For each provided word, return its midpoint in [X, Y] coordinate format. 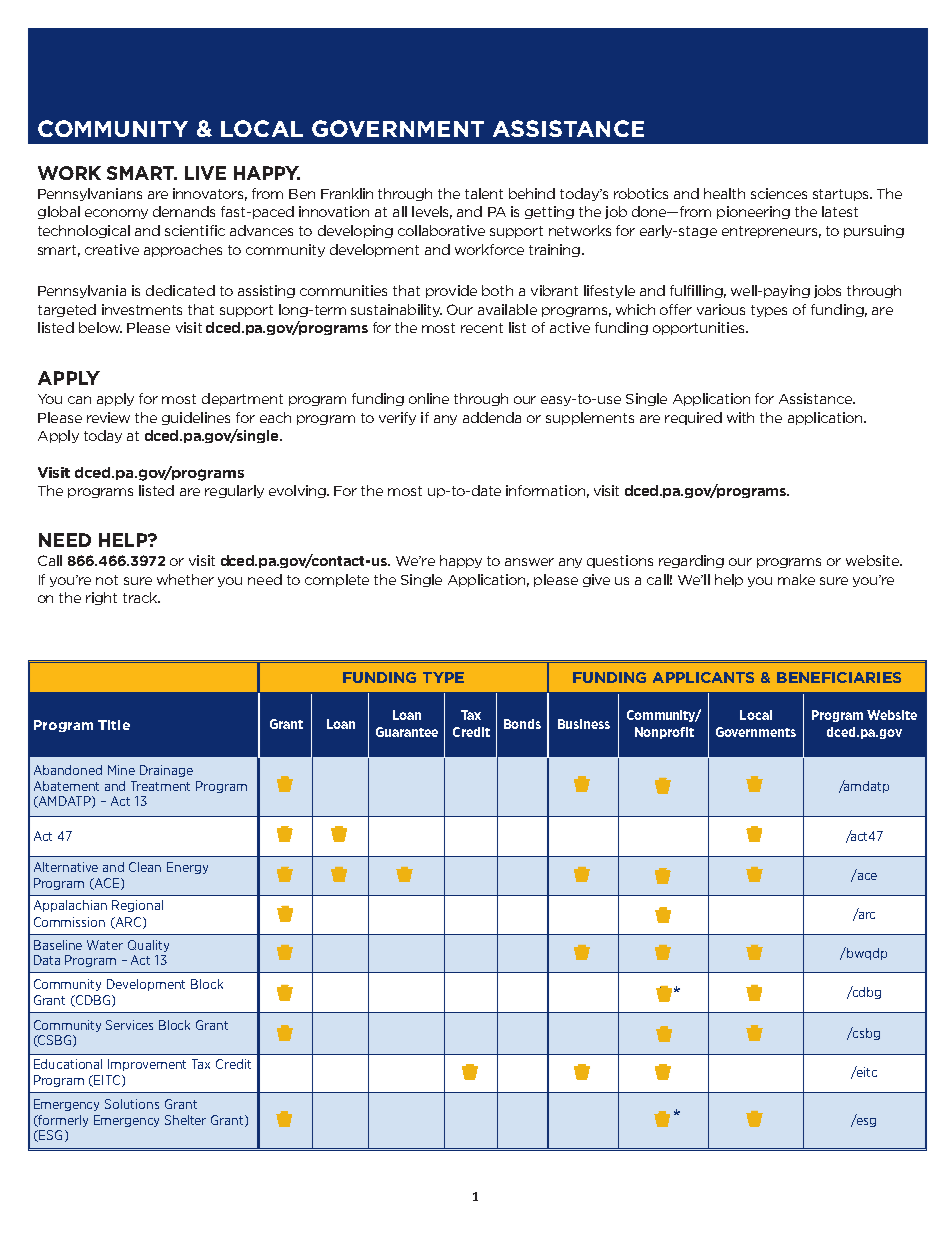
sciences [779, 193]
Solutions [132, 1104]
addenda [492, 417]
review [108, 417]
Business [584, 724]
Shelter [185, 1120]
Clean [145, 867]
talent [484, 193]
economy [116, 214]
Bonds [522, 724]
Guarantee [407, 732]
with [740, 417]
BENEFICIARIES [839, 677]
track [141, 597]
